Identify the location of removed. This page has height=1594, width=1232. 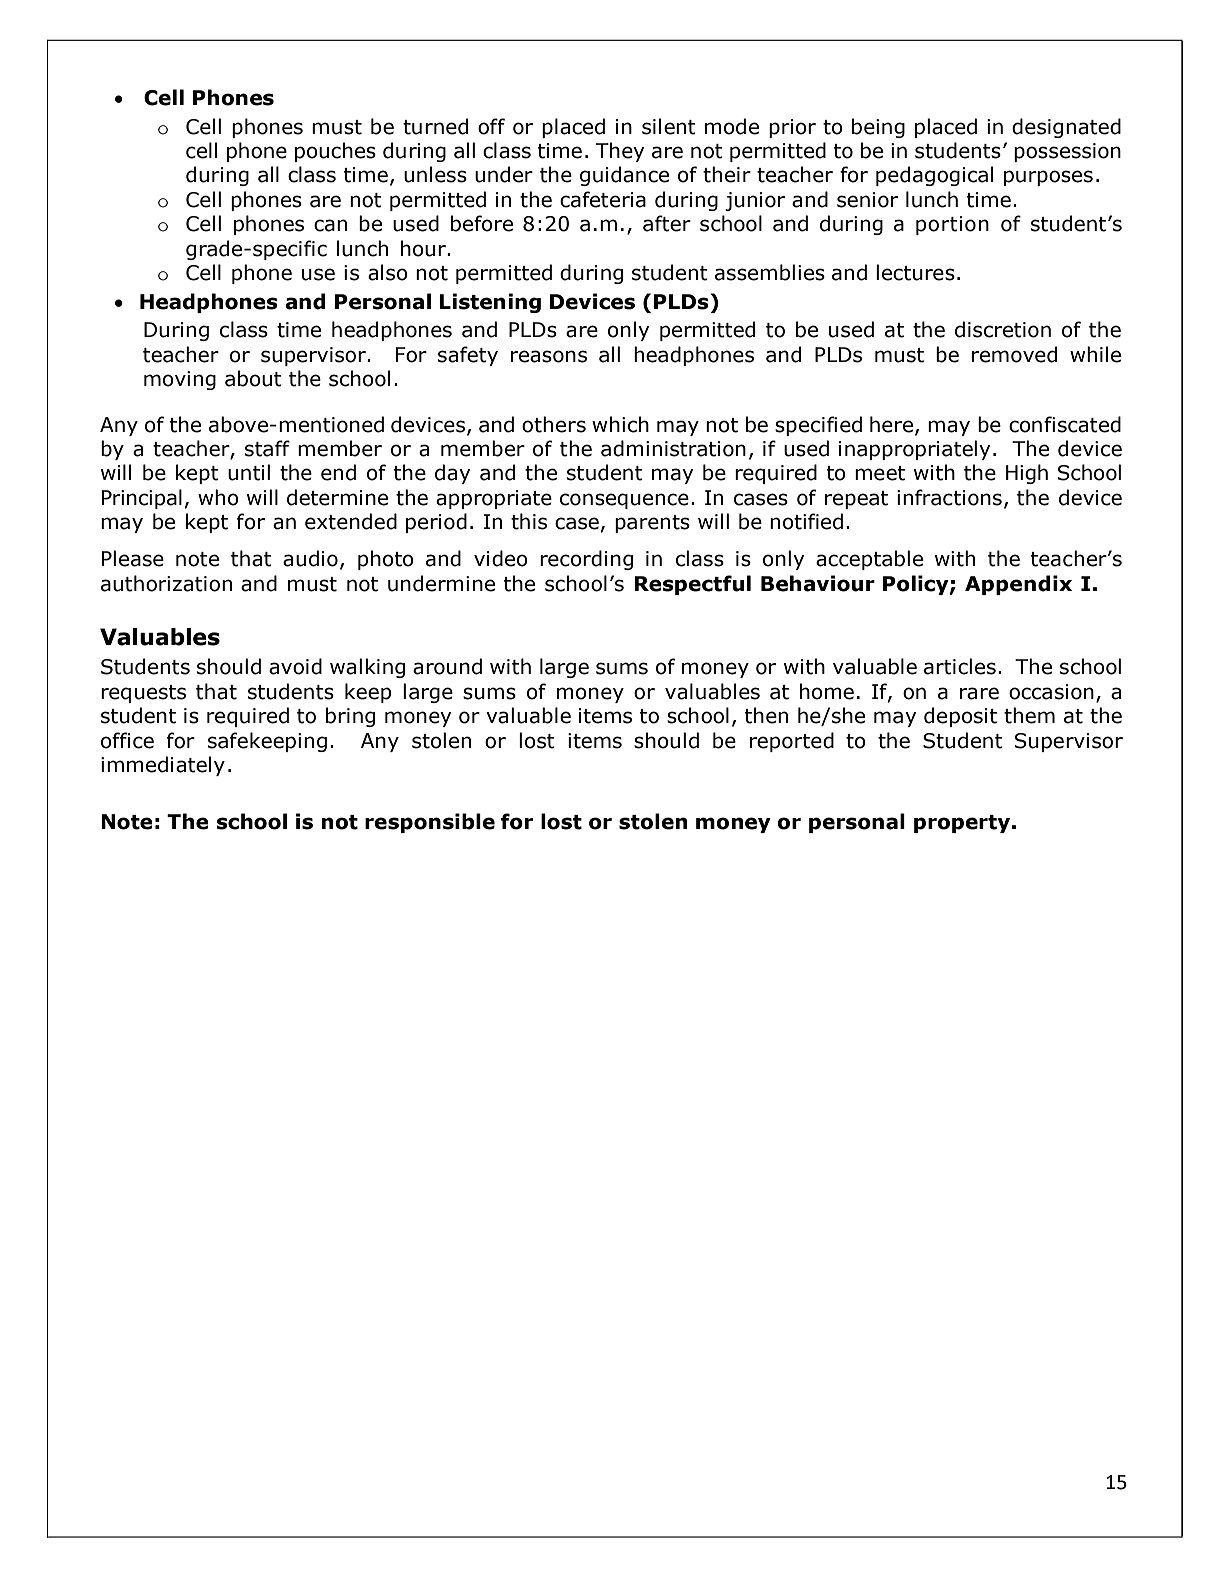
(1014, 354).
